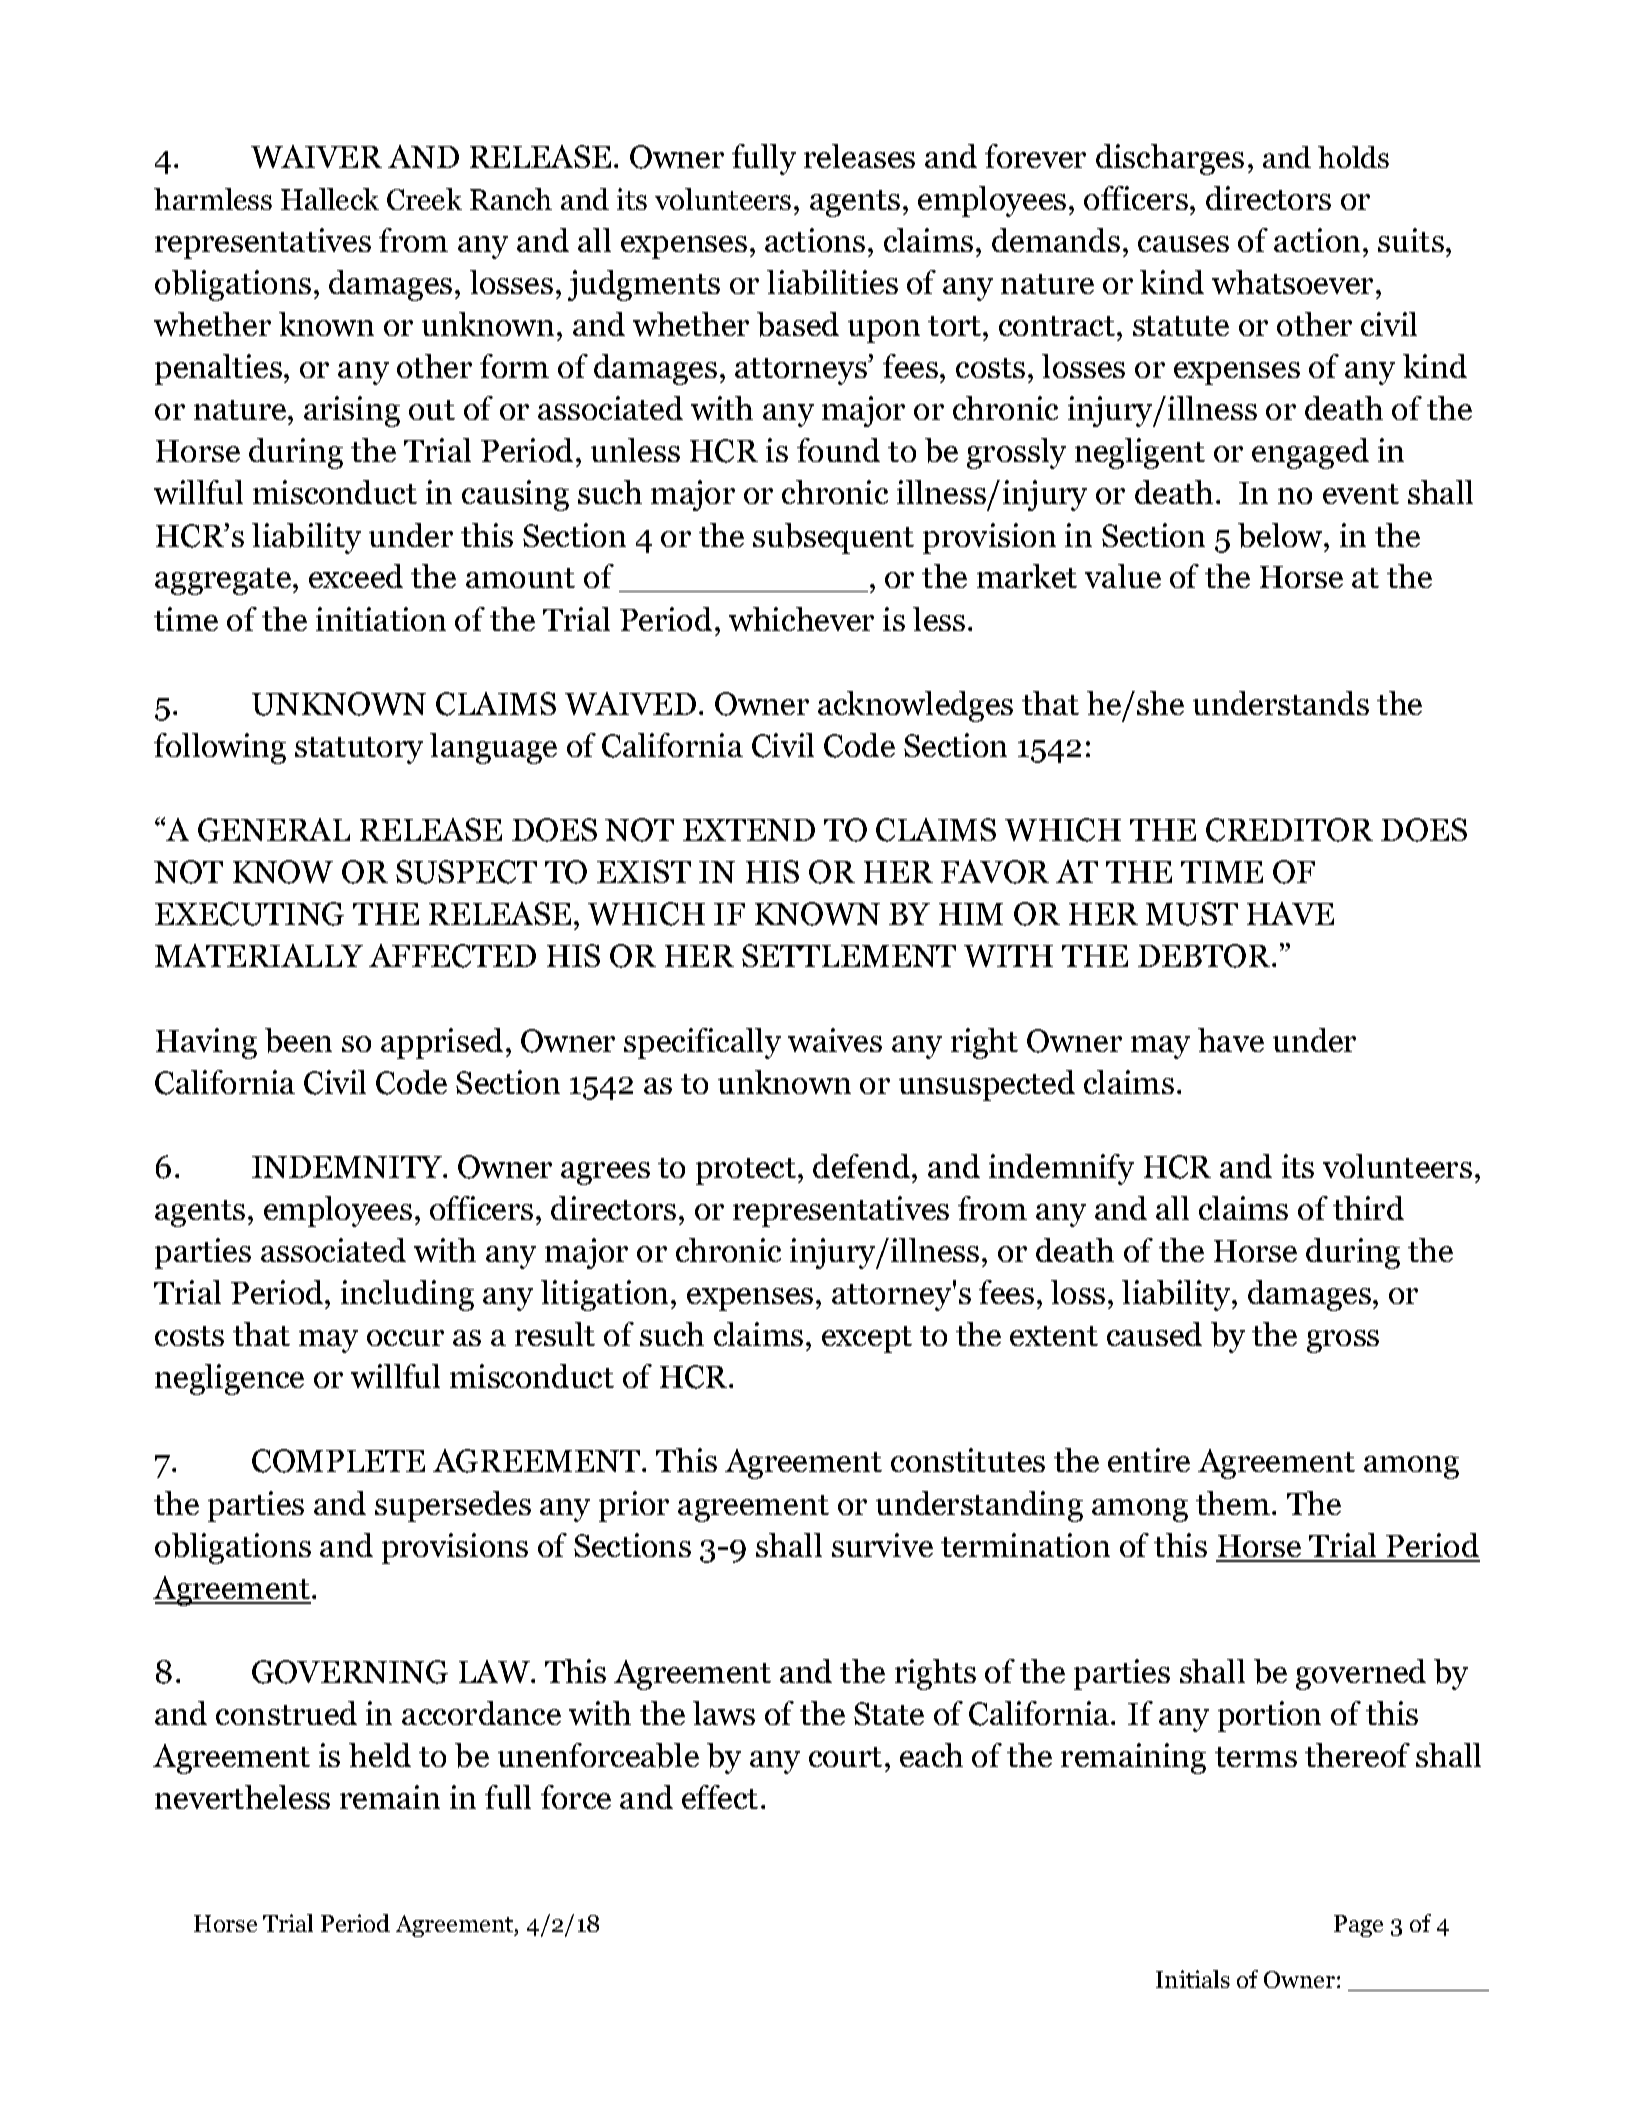 Image resolution: width=1643 pixels, height=2126 pixels. I want to click on below, so click(1282, 535).
